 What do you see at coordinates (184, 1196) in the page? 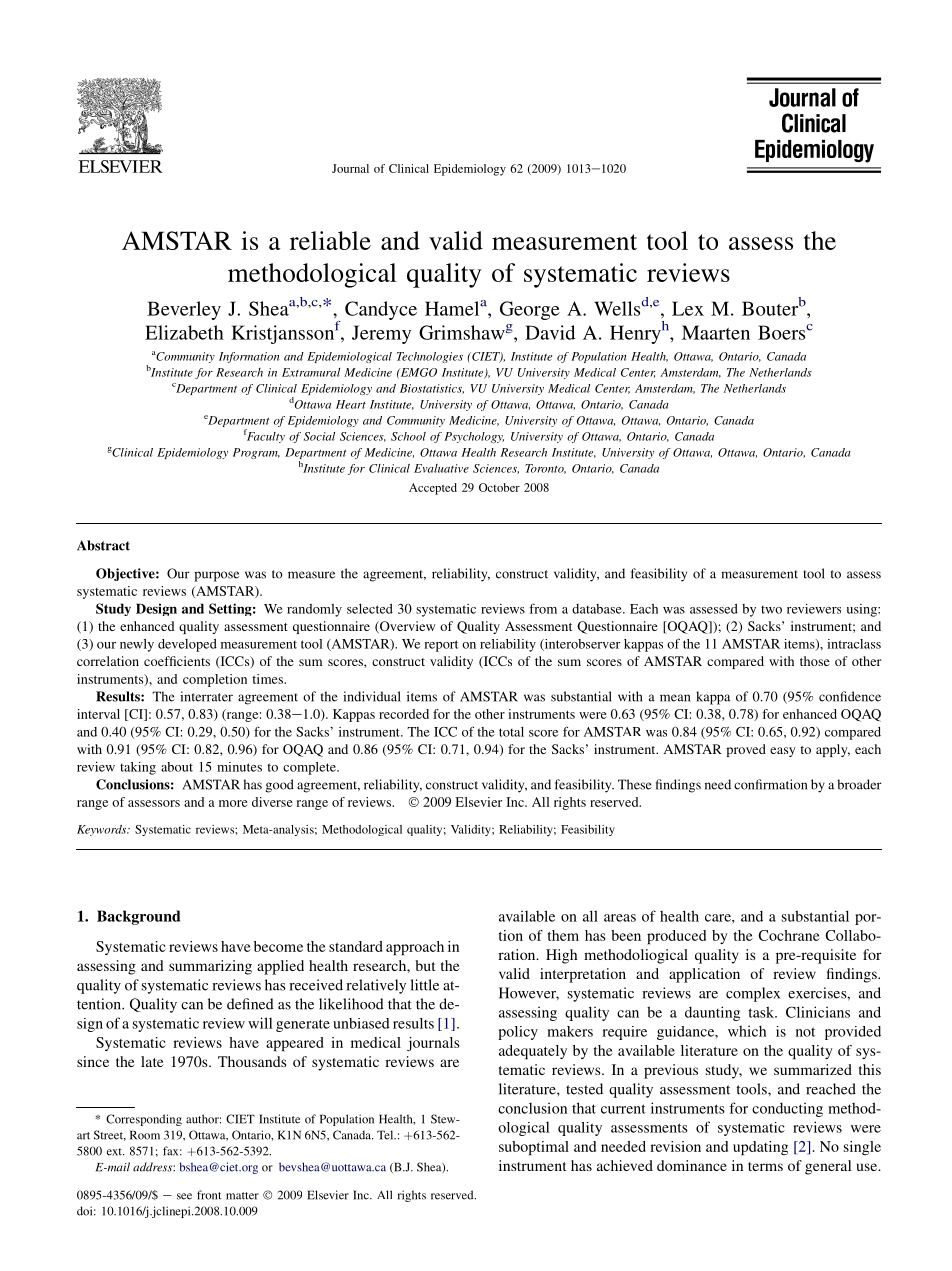
I see `see` at bounding box center [184, 1196].
